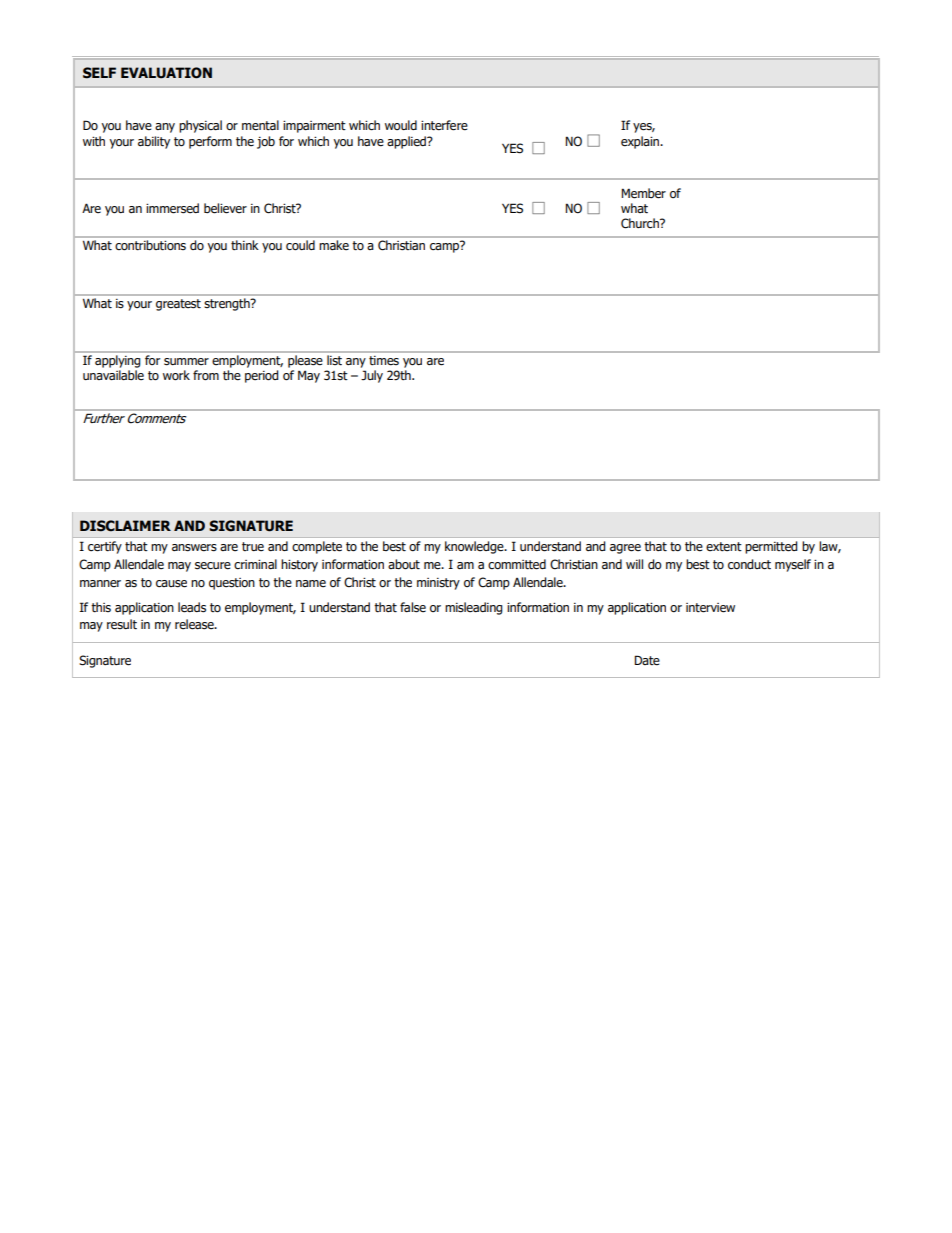 The height and width of the screenshot is (1233, 952). Describe the element at coordinates (413, 607) in the screenshot. I see `false` at that location.
